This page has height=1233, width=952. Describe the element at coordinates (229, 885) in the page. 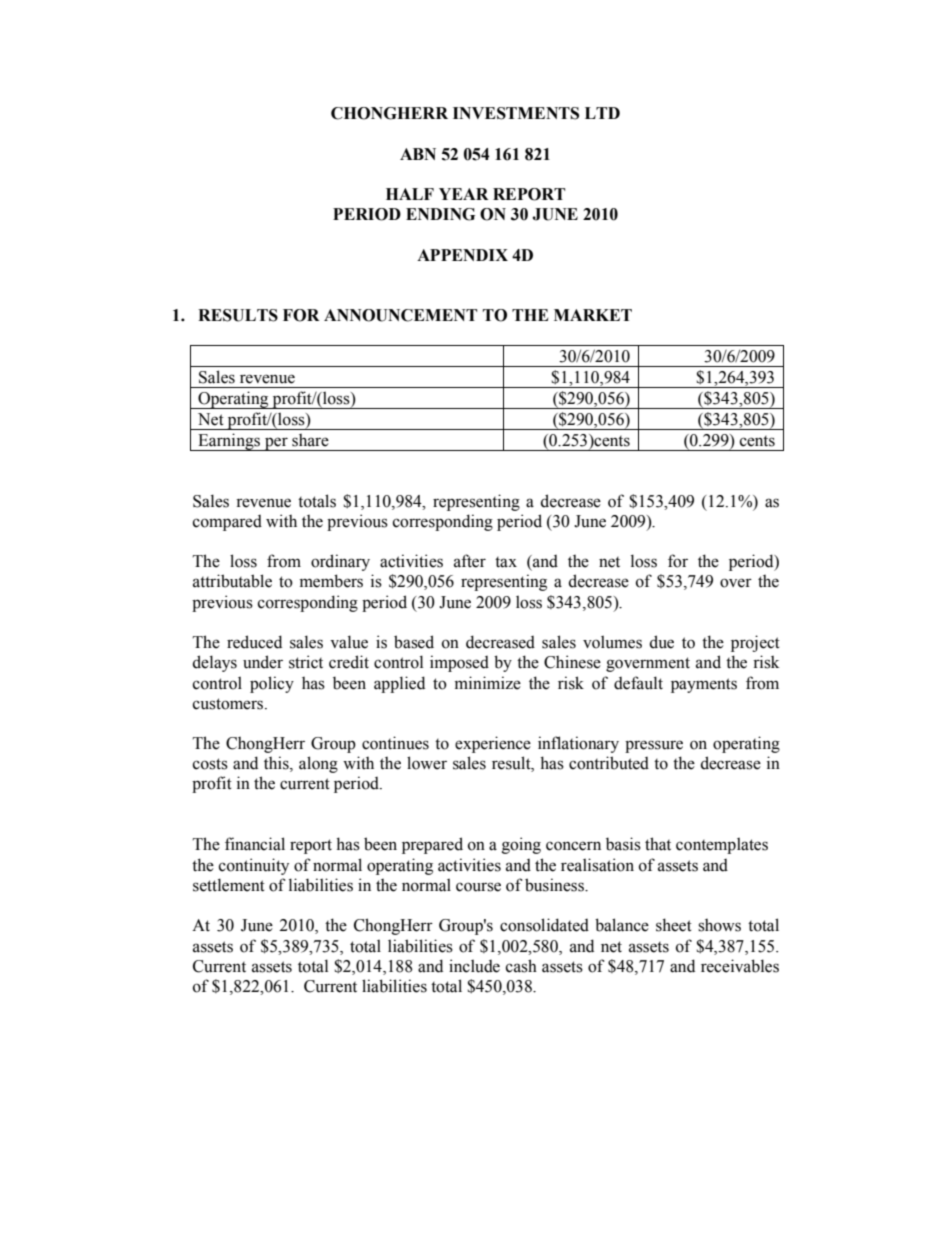

I see `settlement` at that location.
